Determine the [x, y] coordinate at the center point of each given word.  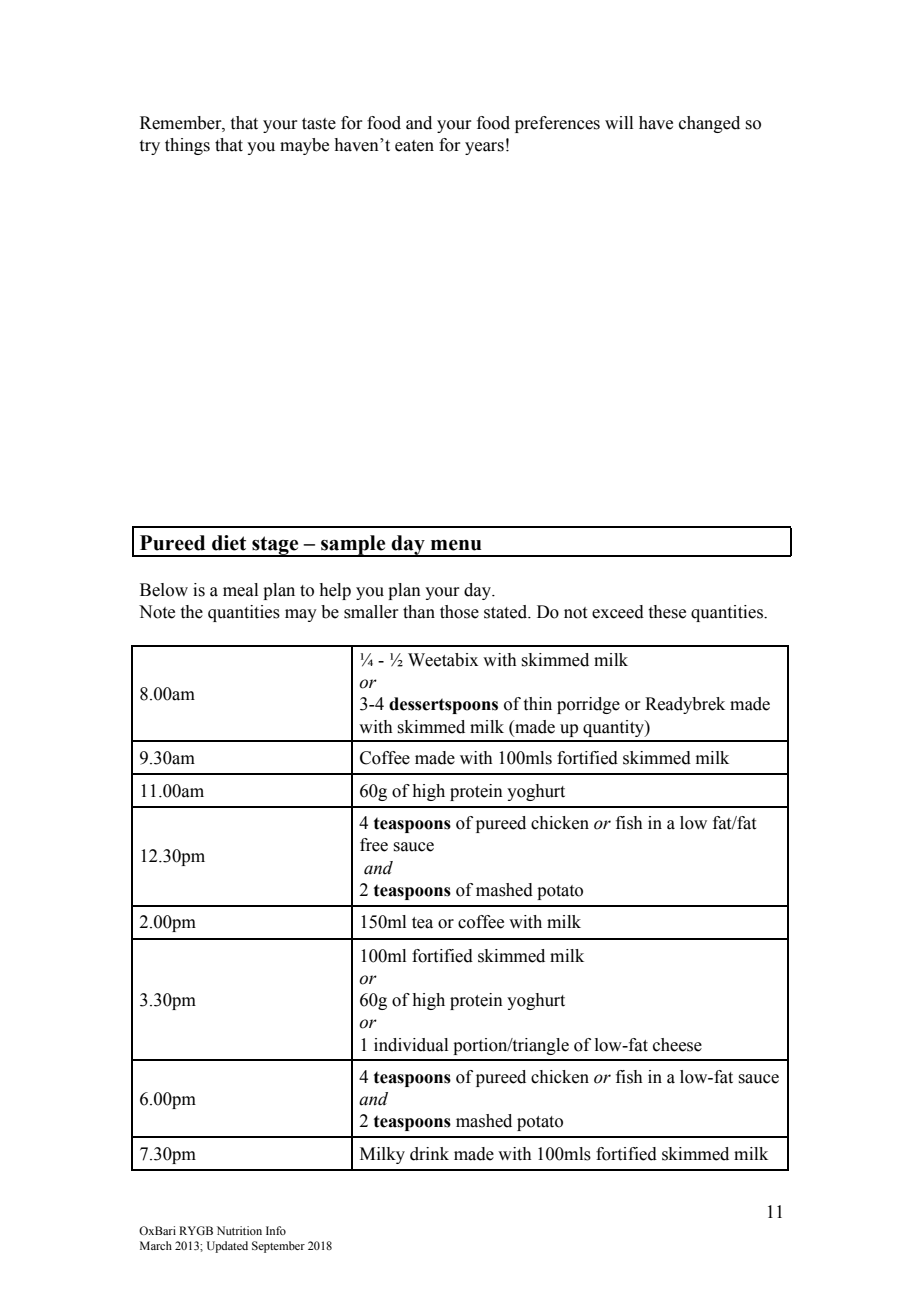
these [667, 612]
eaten [414, 146]
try [150, 147]
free [374, 845]
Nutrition [239, 1230]
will [619, 122]
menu [456, 545]
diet [229, 543]
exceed [618, 612]
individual [411, 1045]
